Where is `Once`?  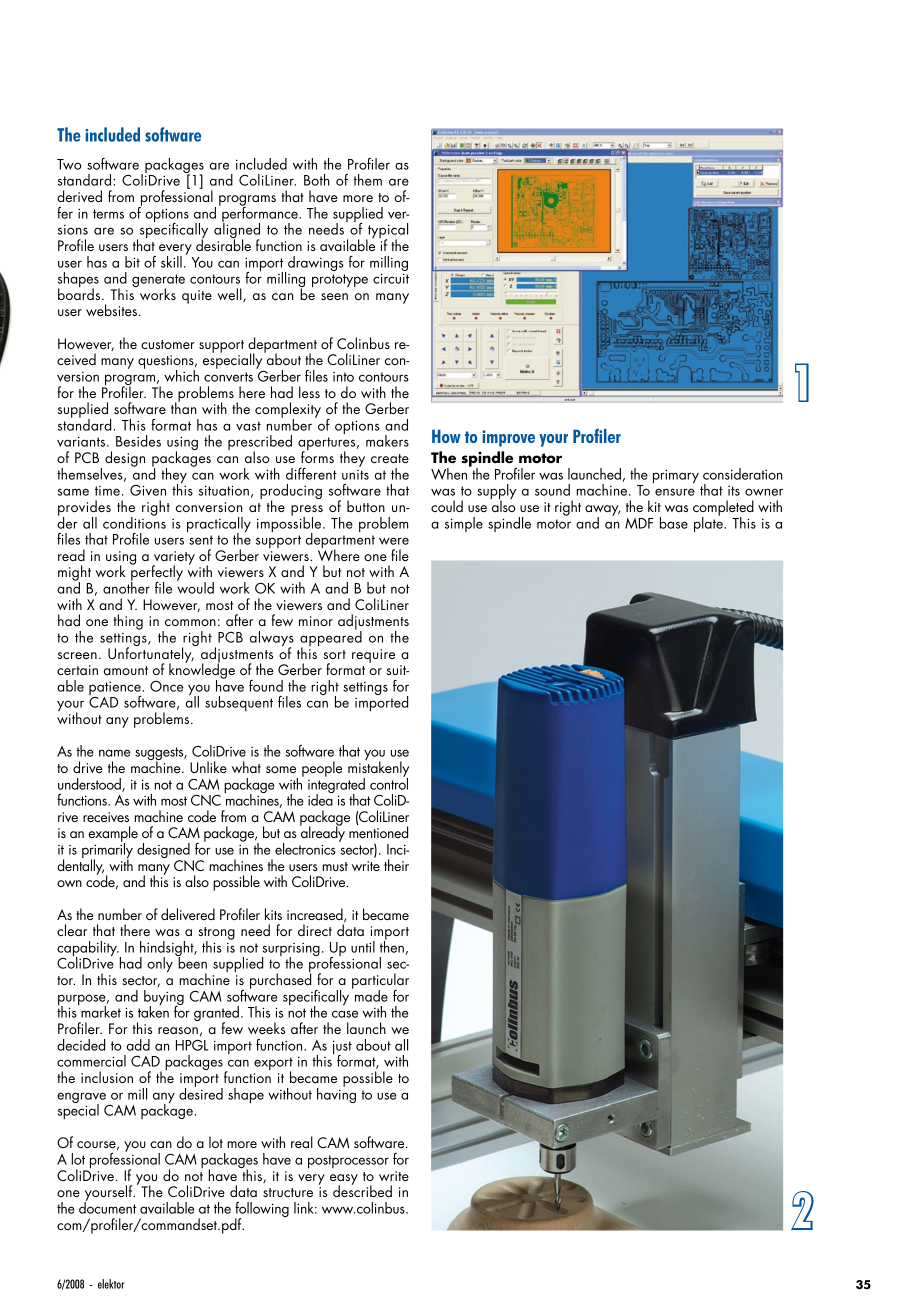
Once is located at coordinates (166, 686).
